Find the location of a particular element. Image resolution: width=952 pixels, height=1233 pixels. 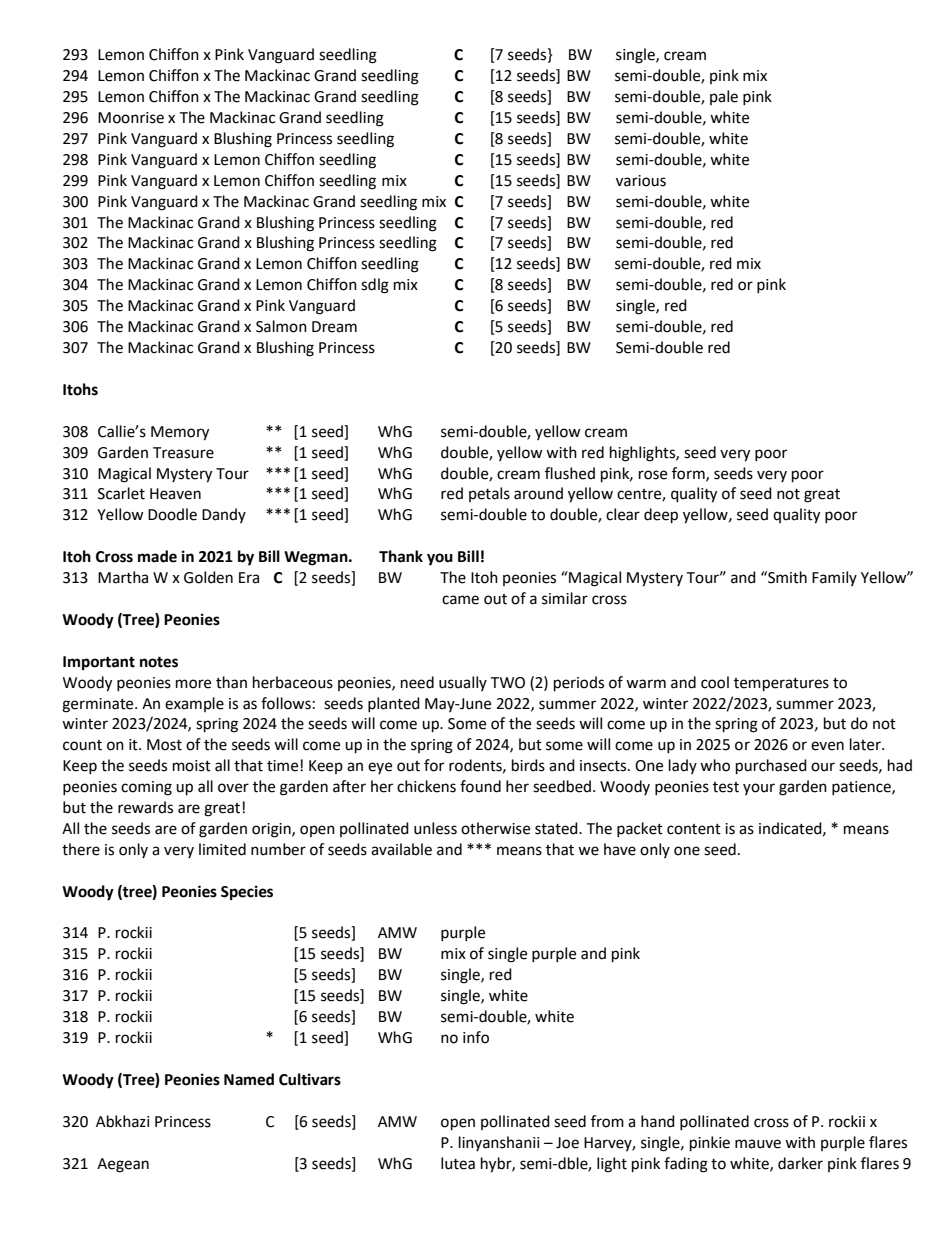

your is located at coordinates (759, 789).
